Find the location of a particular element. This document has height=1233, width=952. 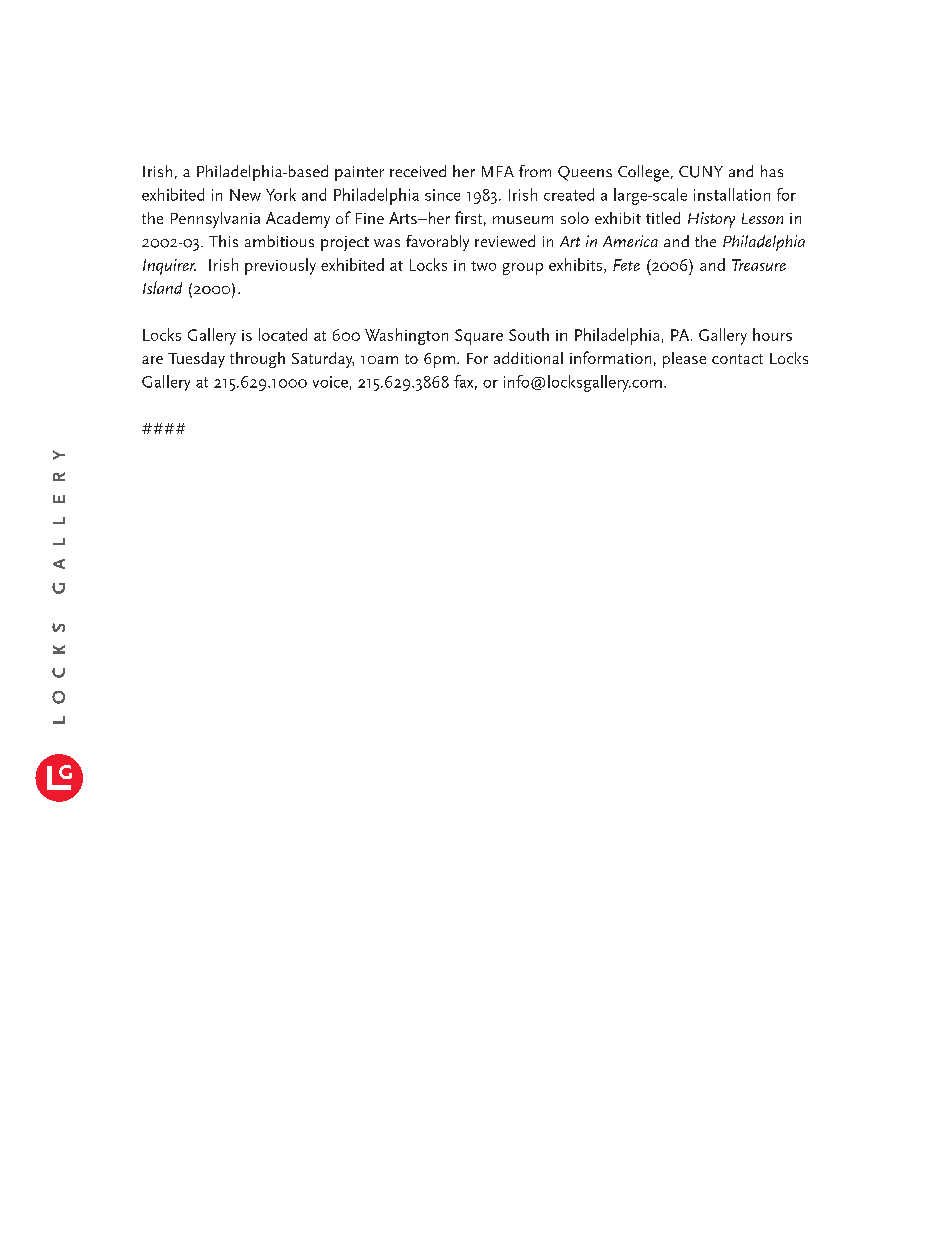

Pennsylvania is located at coordinates (215, 220).
